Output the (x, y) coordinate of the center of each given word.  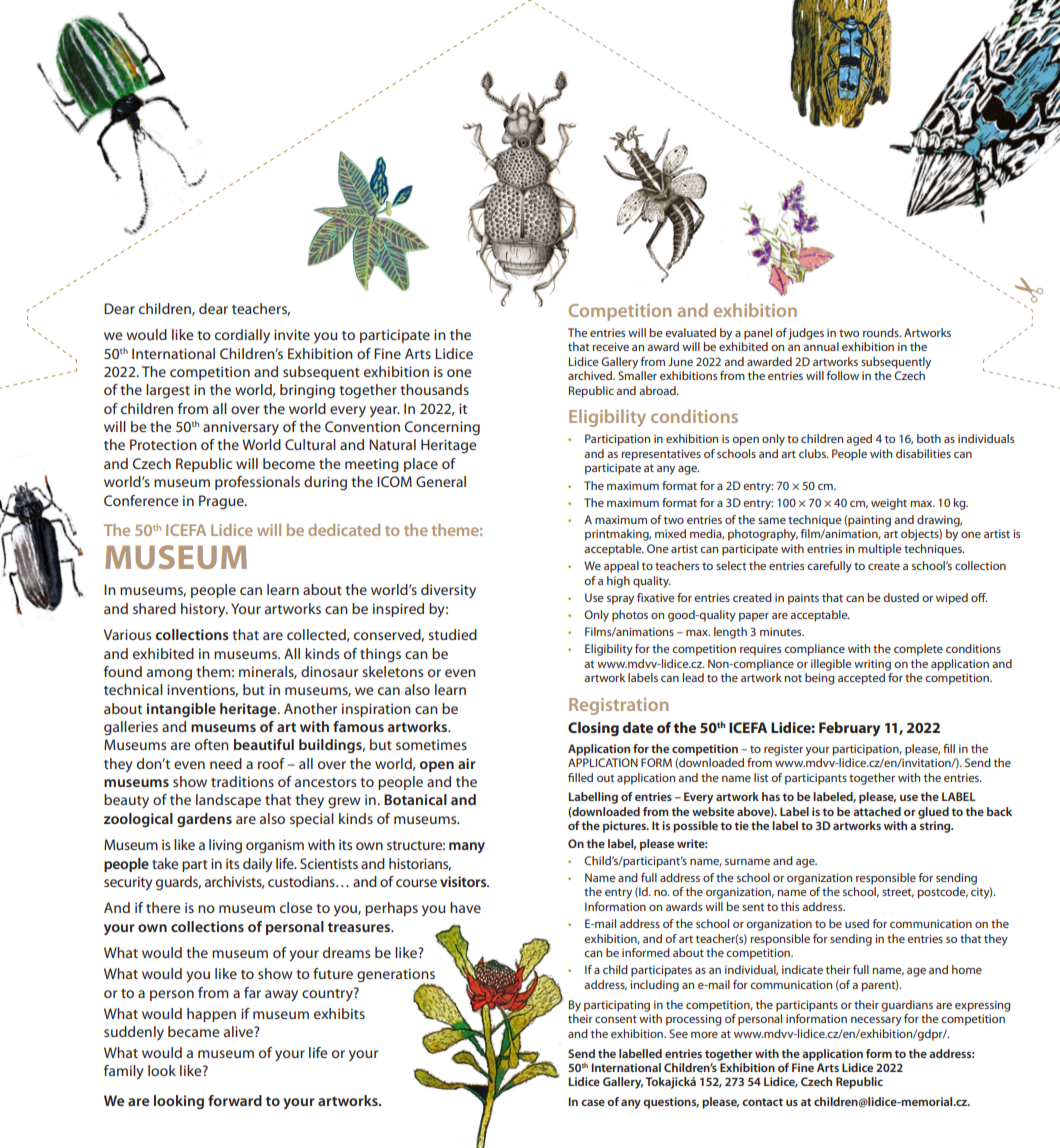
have (465, 907)
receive (610, 346)
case (593, 1102)
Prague (222, 502)
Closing (593, 729)
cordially (242, 336)
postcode (942, 893)
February (849, 729)
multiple (880, 550)
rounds (882, 332)
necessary (876, 1021)
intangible (181, 710)
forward (235, 1100)
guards (178, 883)
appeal (621, 567)
